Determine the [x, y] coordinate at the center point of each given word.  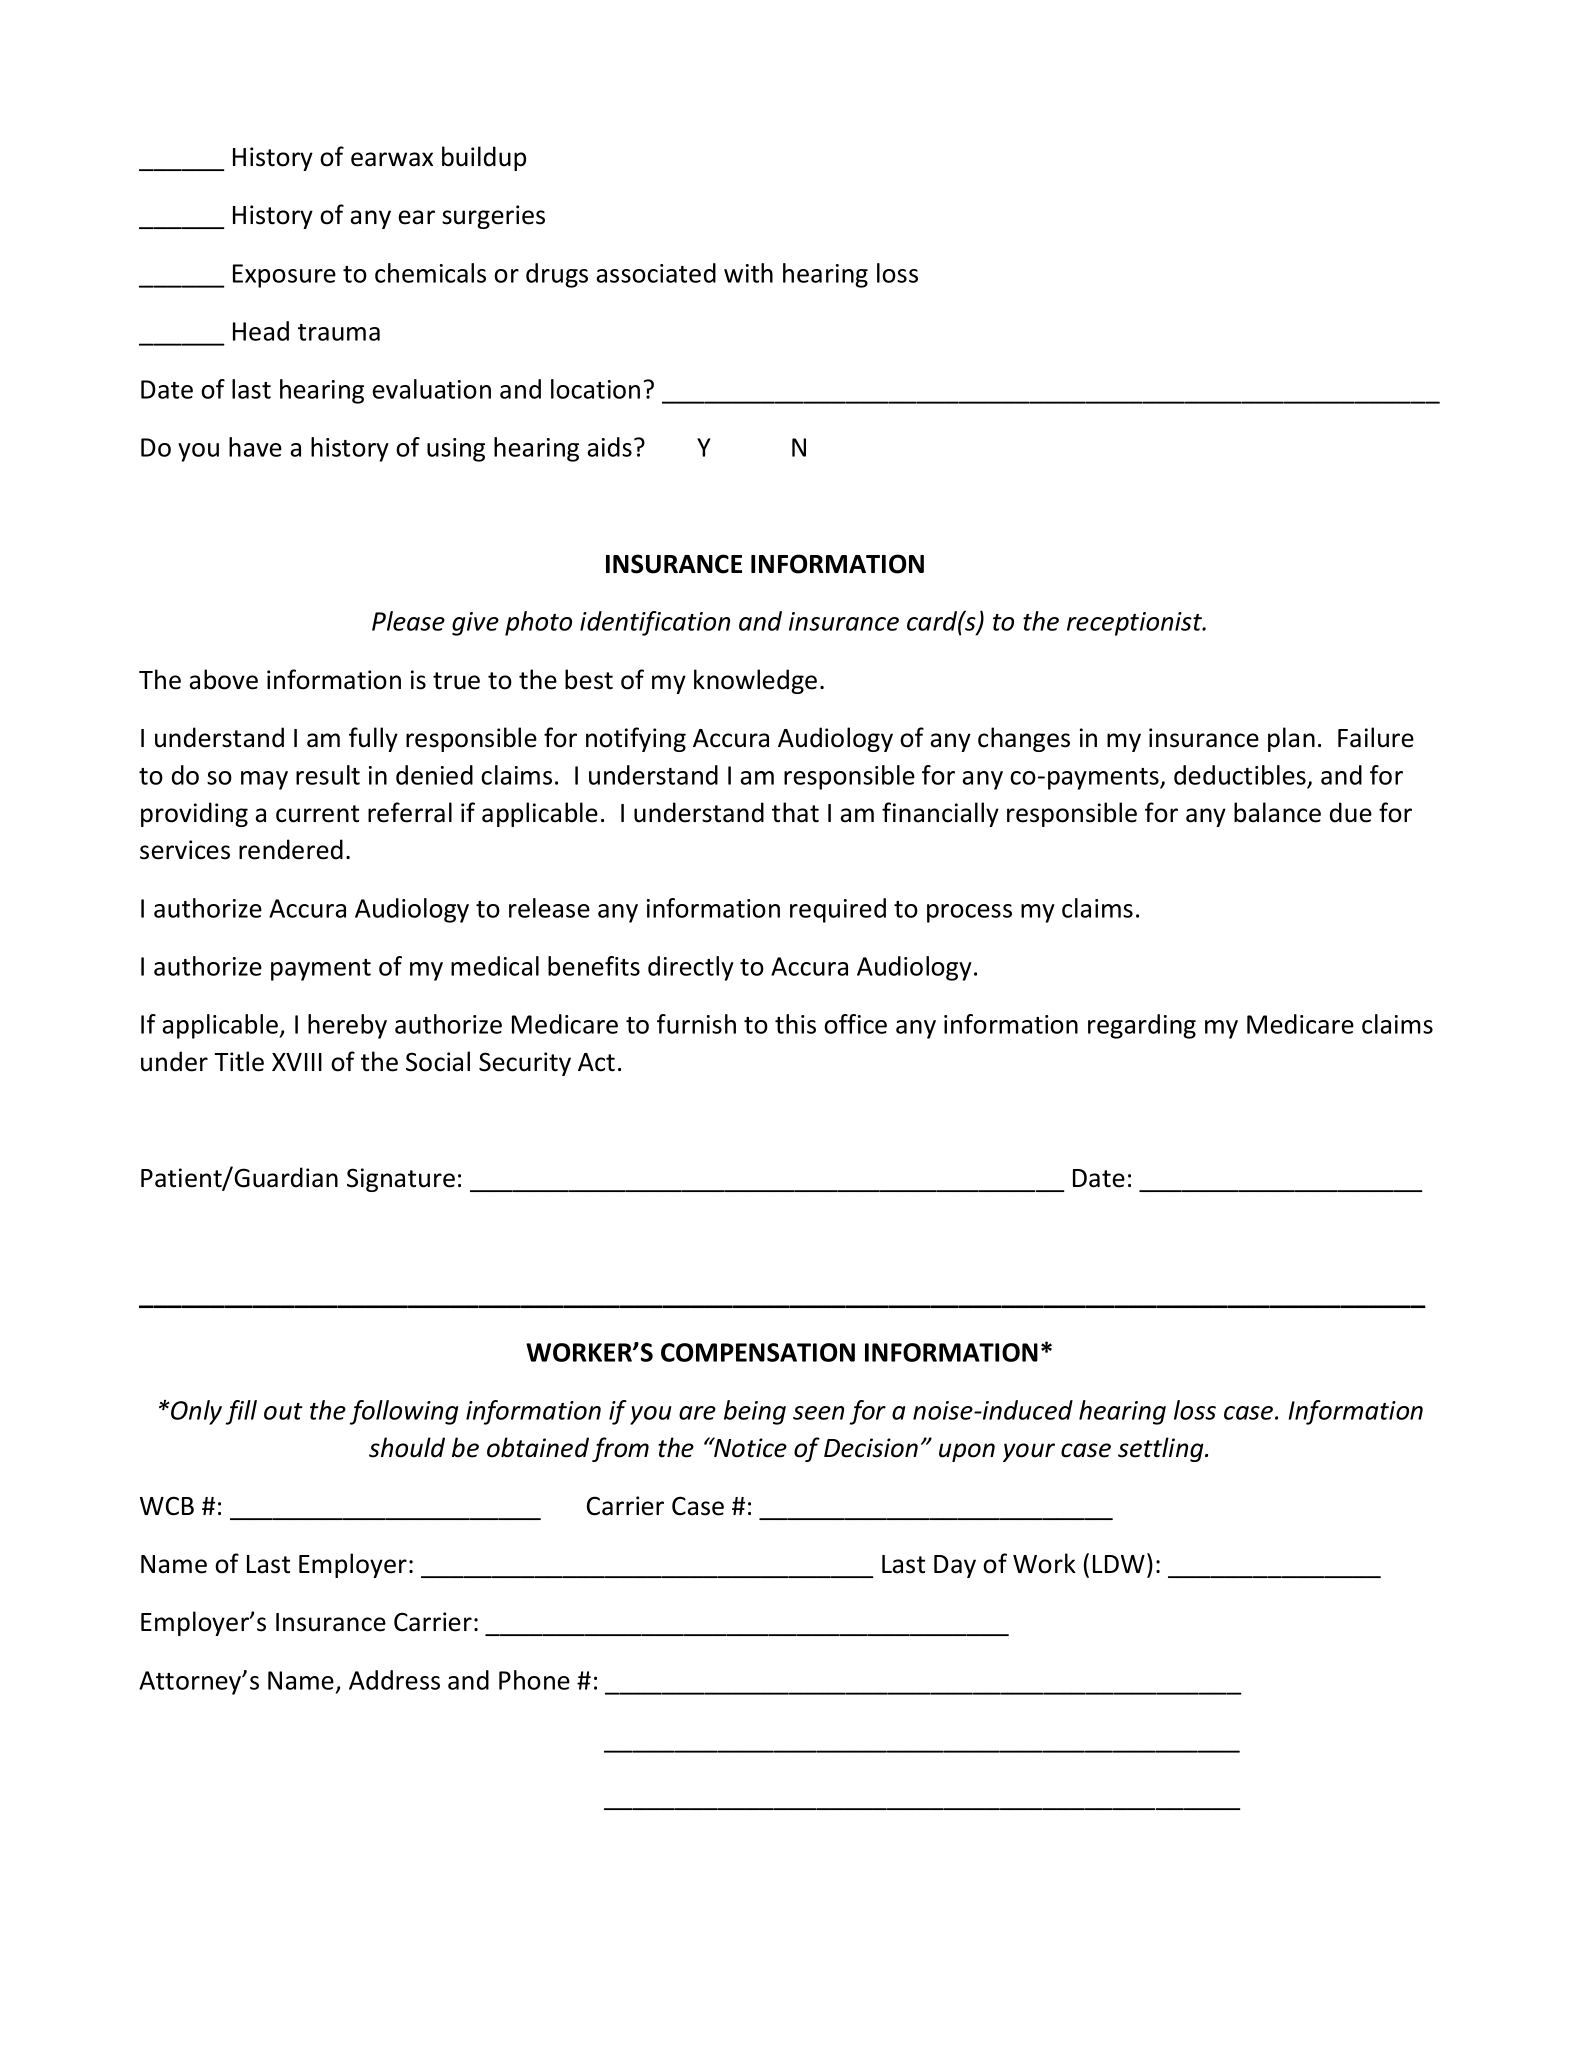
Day [955, 1566]
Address [394, 1680]
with [748, 273]
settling [1162, 1449]
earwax [392, 159]
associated [656, 273]
